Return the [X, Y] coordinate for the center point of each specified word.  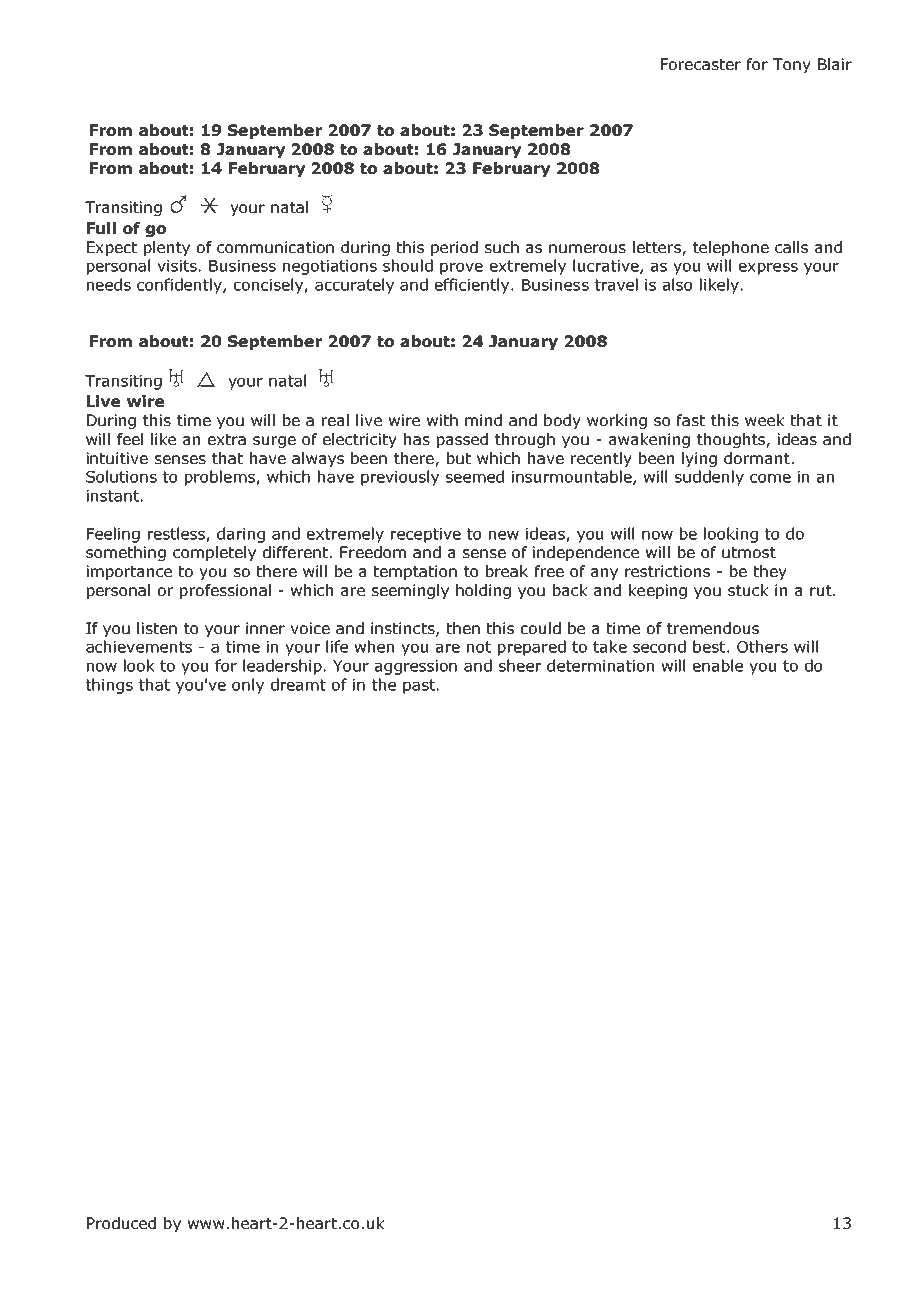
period [454, 248]
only [248, 686]
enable [718, 665]
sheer [520, 665]
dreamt [298, 684]
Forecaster [701, 64]
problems [221, 478]
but [459, 458]
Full [101, 228]
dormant [757, 458]
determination [600, 665]
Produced [121, 1223]
